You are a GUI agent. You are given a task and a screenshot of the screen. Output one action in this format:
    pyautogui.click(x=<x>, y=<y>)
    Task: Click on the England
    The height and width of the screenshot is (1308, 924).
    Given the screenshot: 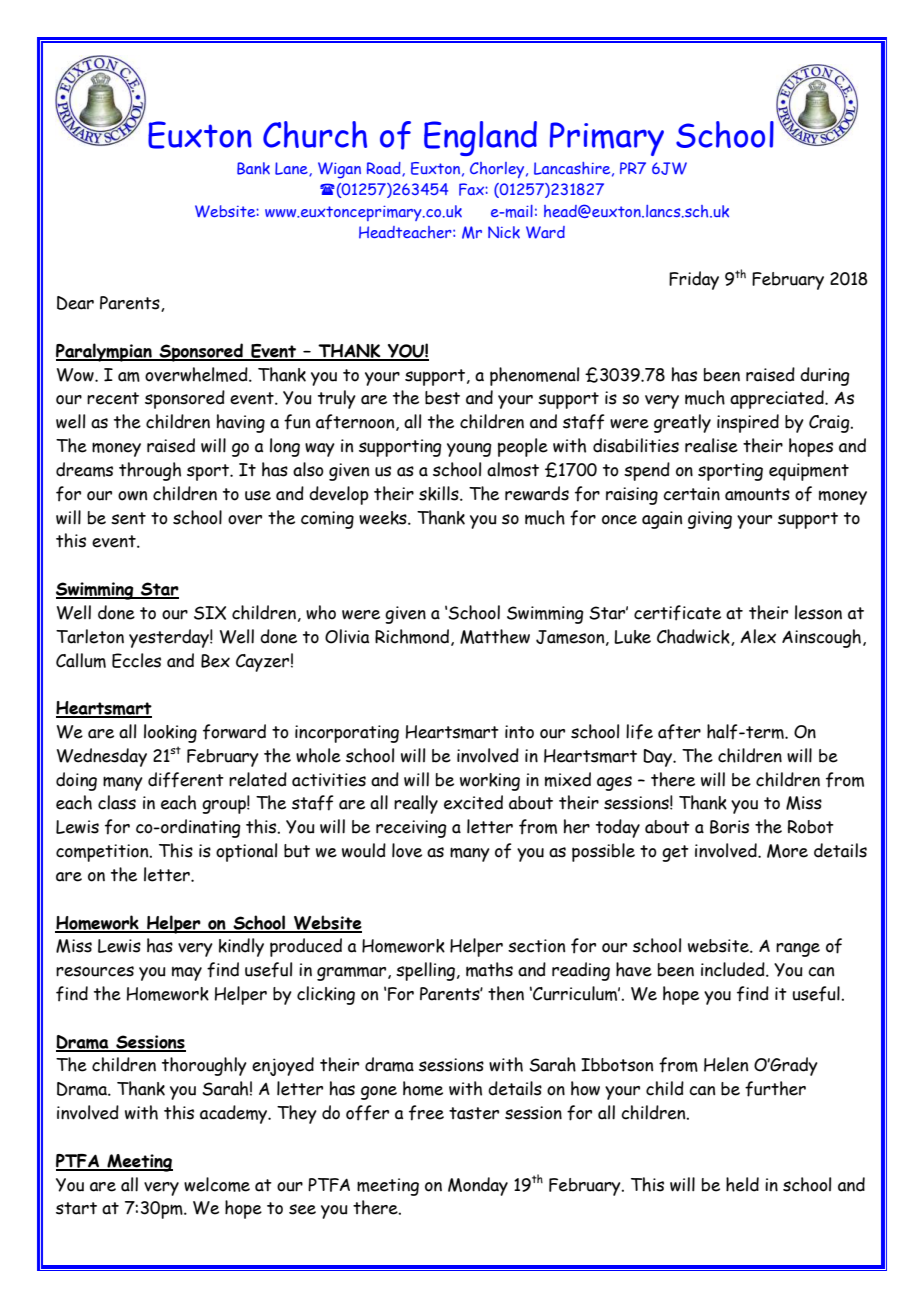 What is the action you would take?
    pyautogui.click(x=480, y=138)
